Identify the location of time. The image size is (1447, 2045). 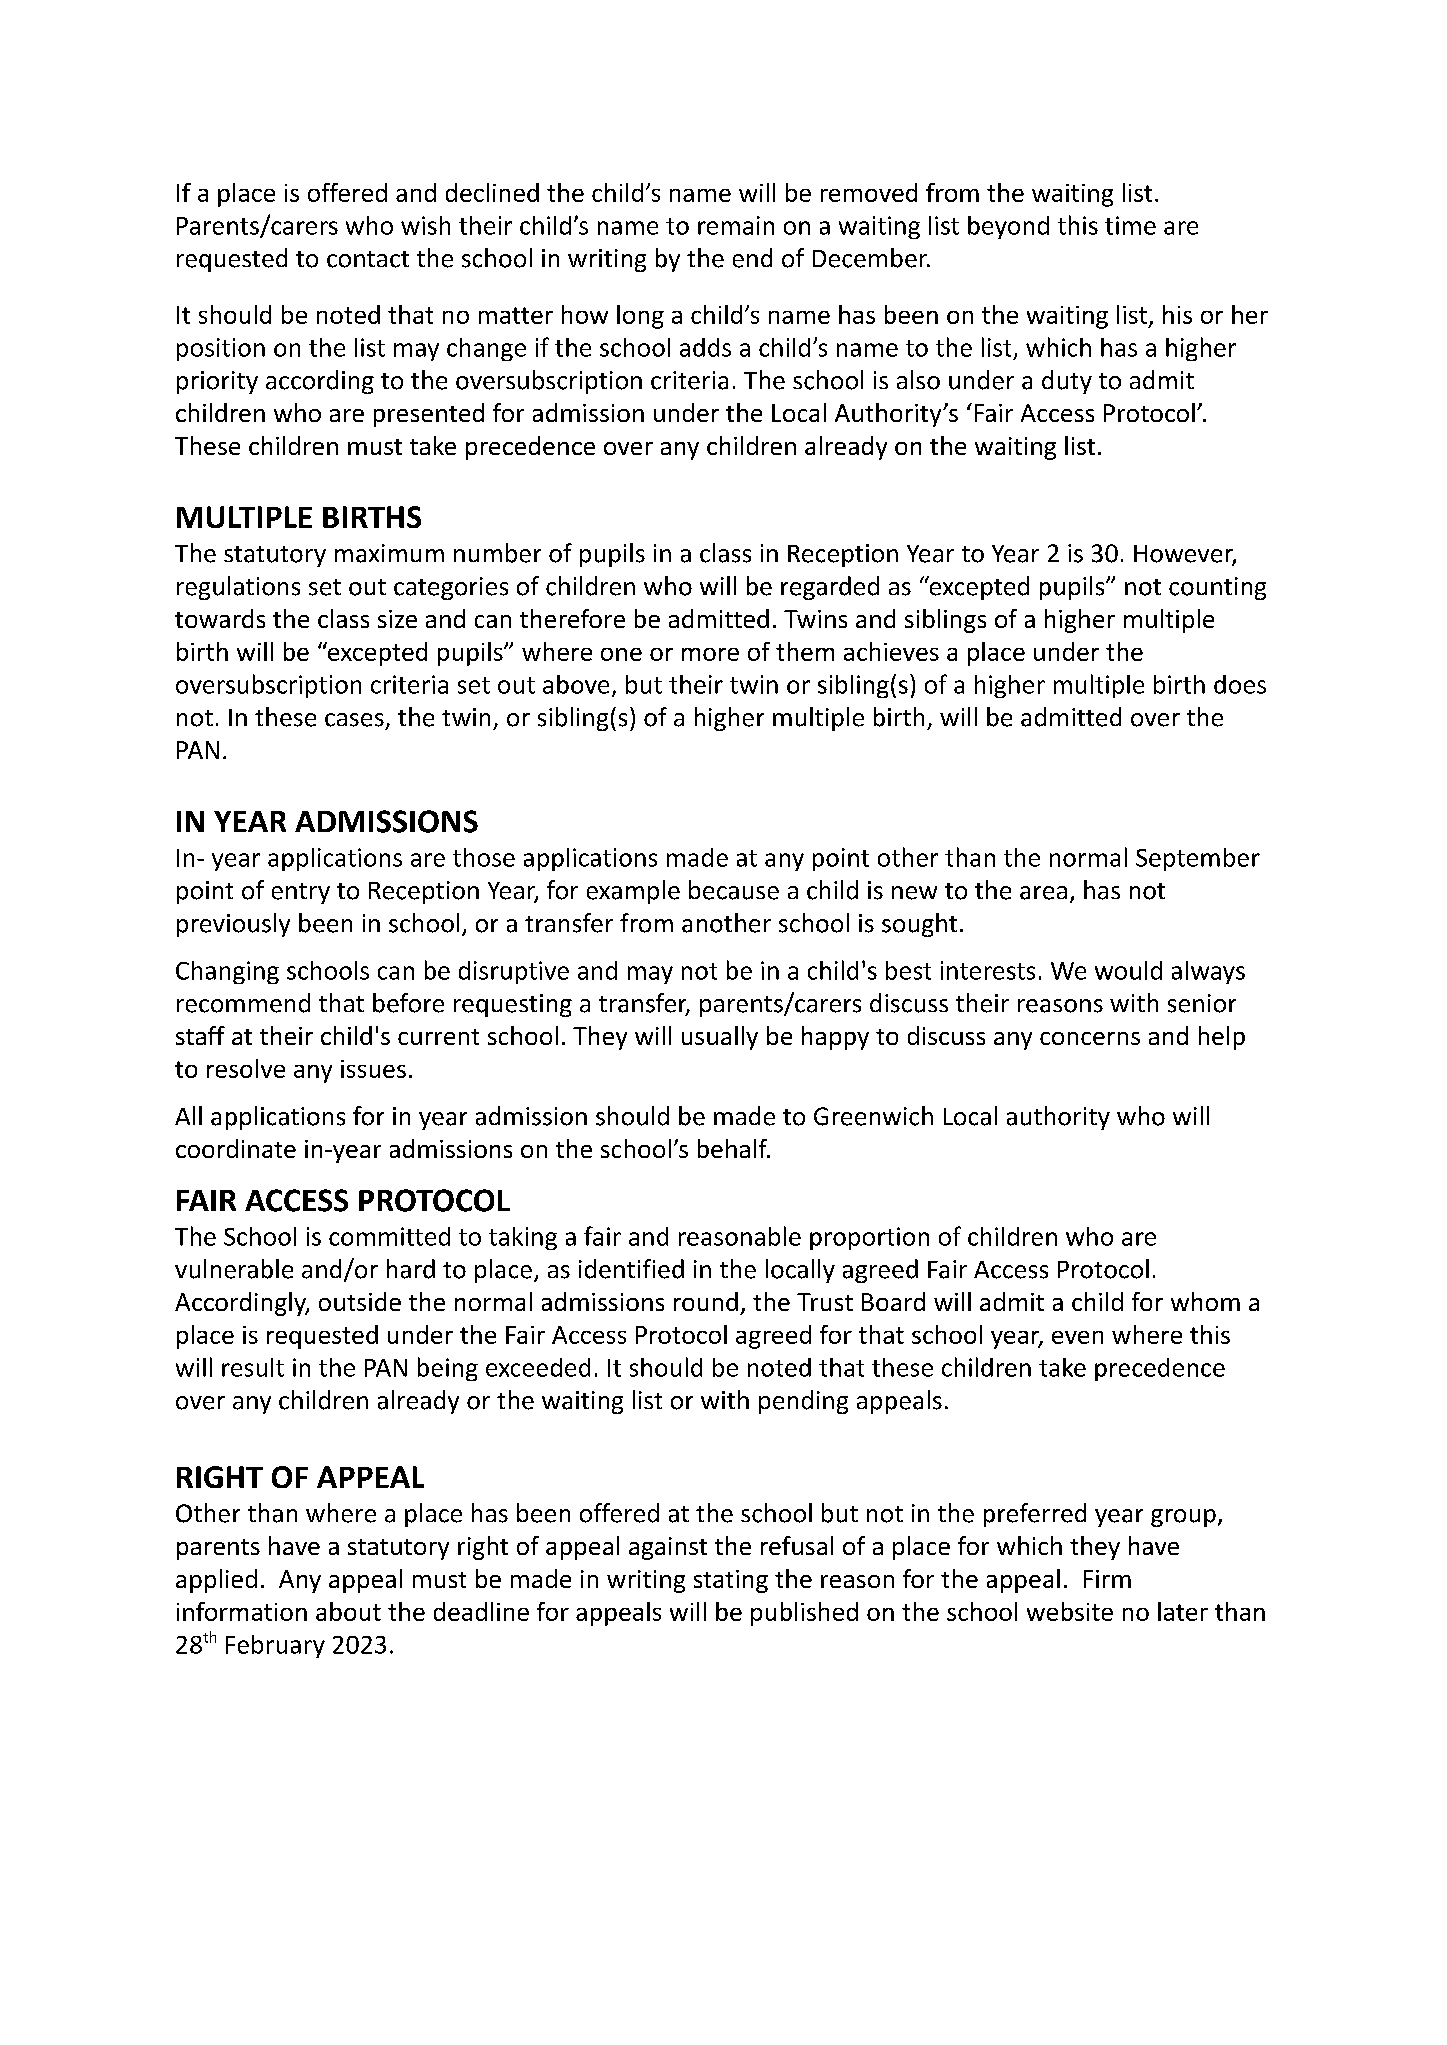
(1130, 225).
